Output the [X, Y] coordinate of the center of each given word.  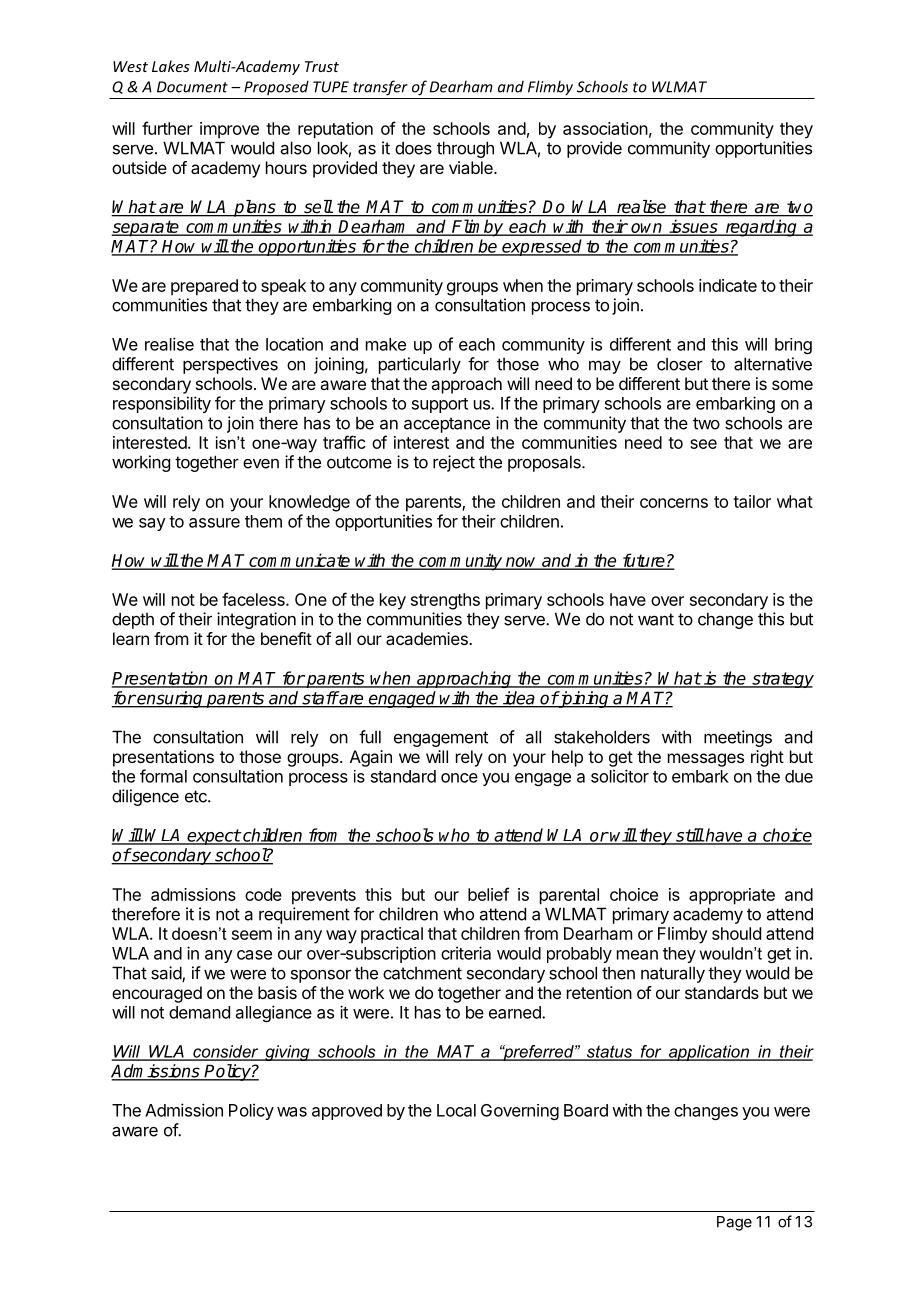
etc [197, 796]
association [605, 128]
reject [454, 463]
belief [488, 894]
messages [706, 760]
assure [214, 523]
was [292, 1112]
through [465, 149]
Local [456, 1110]
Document [192, 87]
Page [734, 1223]
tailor [752, 501]
